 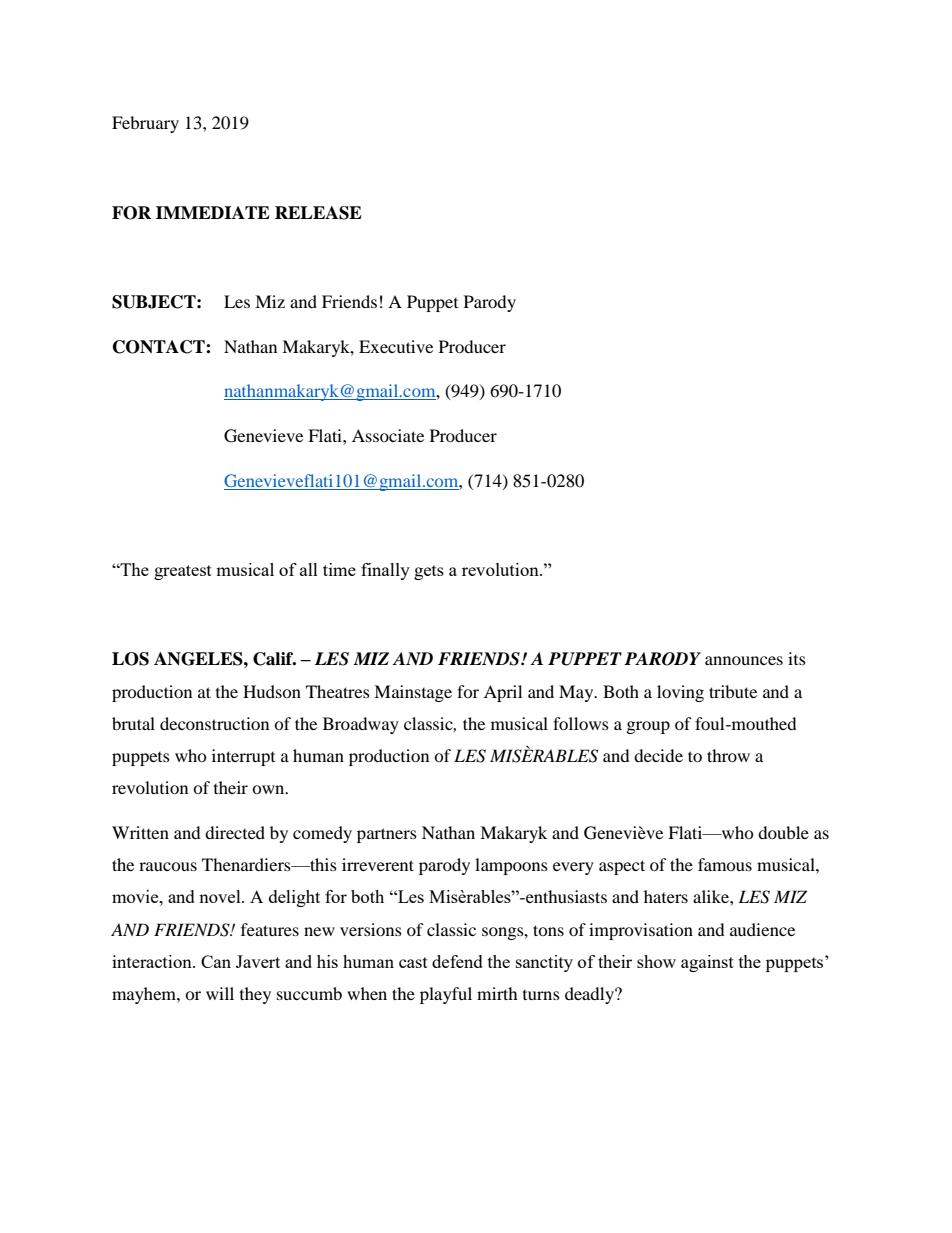 What do you see at coordinates (214, 723) in the screenshot?
I see `deconstruction` at bounding box center [214, 723].
